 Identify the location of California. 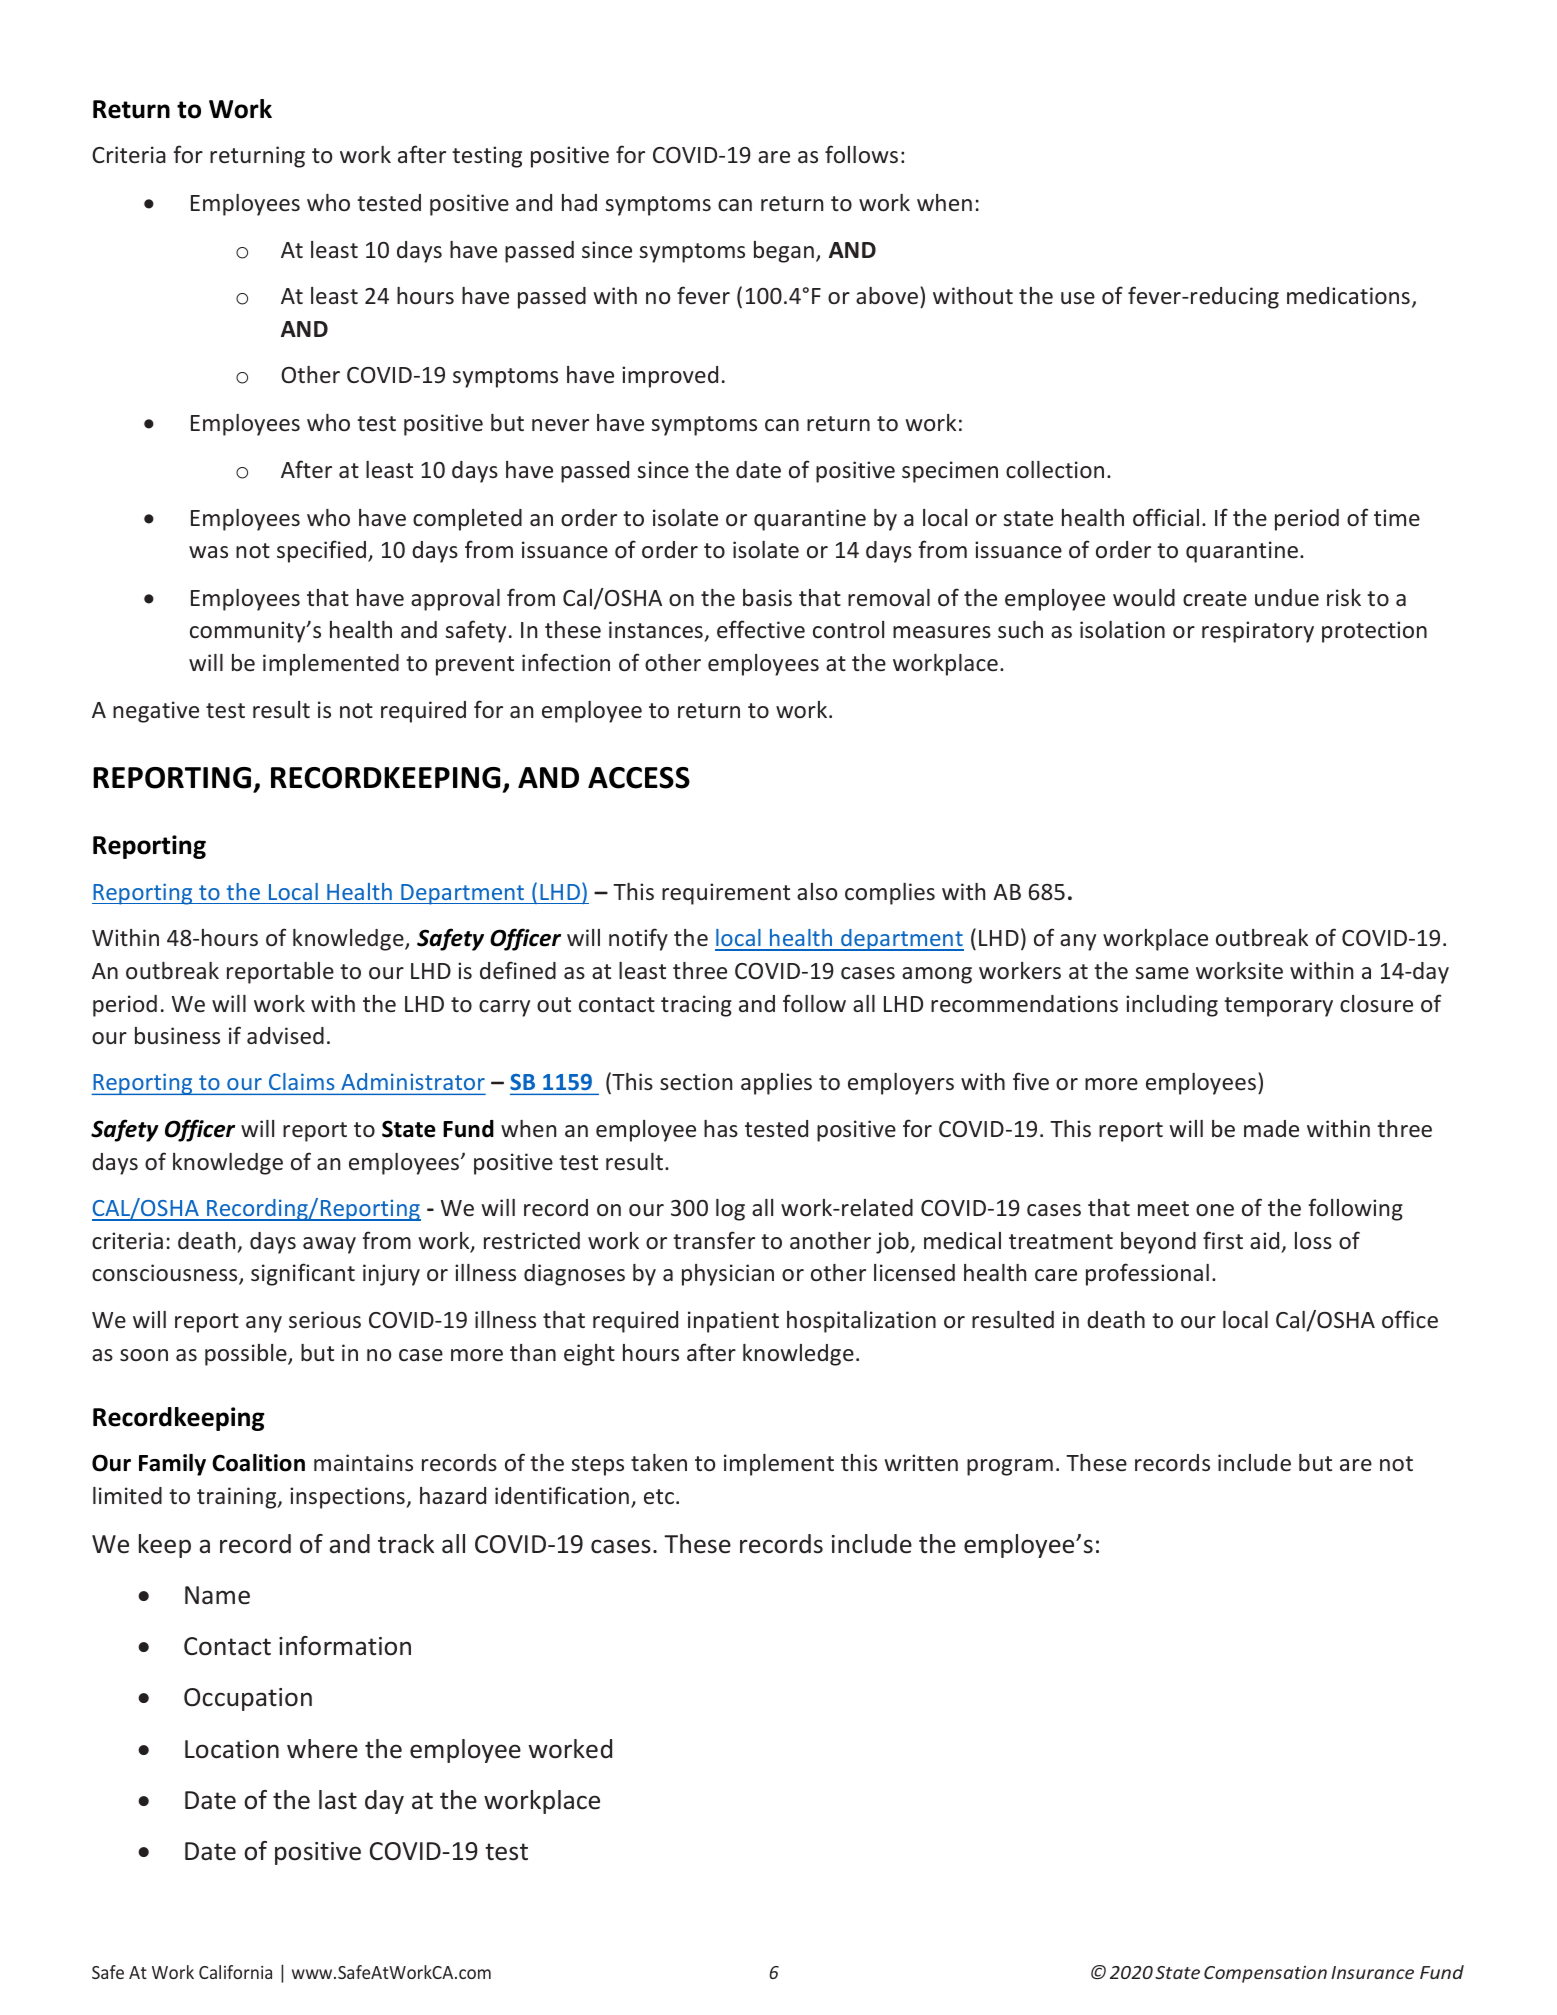
(235, 1972).
